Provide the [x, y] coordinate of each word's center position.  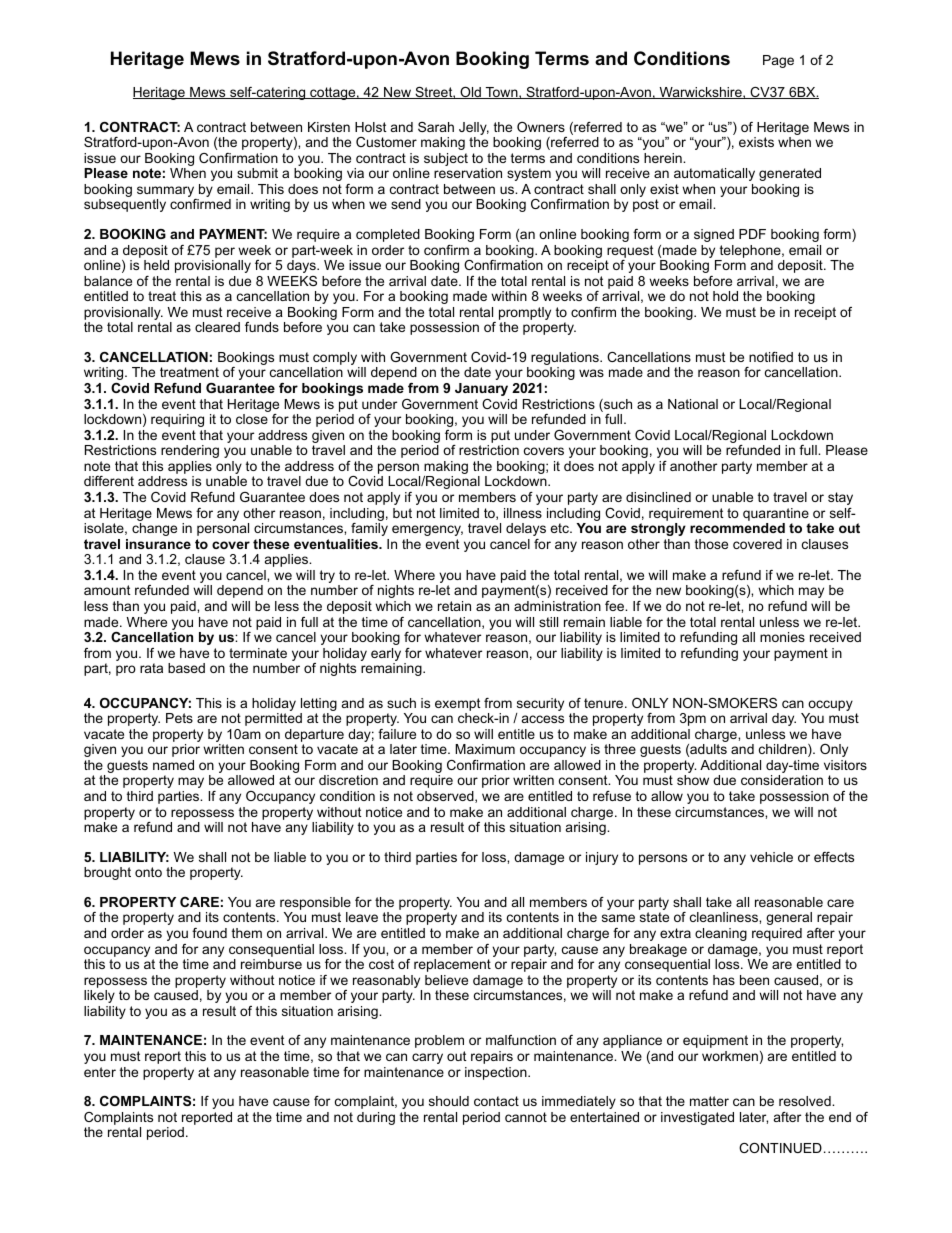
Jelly [474, 128]
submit [257, 173]
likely [99, 996]
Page [778, 61]
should [449, 1101]
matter [709, 1101]
